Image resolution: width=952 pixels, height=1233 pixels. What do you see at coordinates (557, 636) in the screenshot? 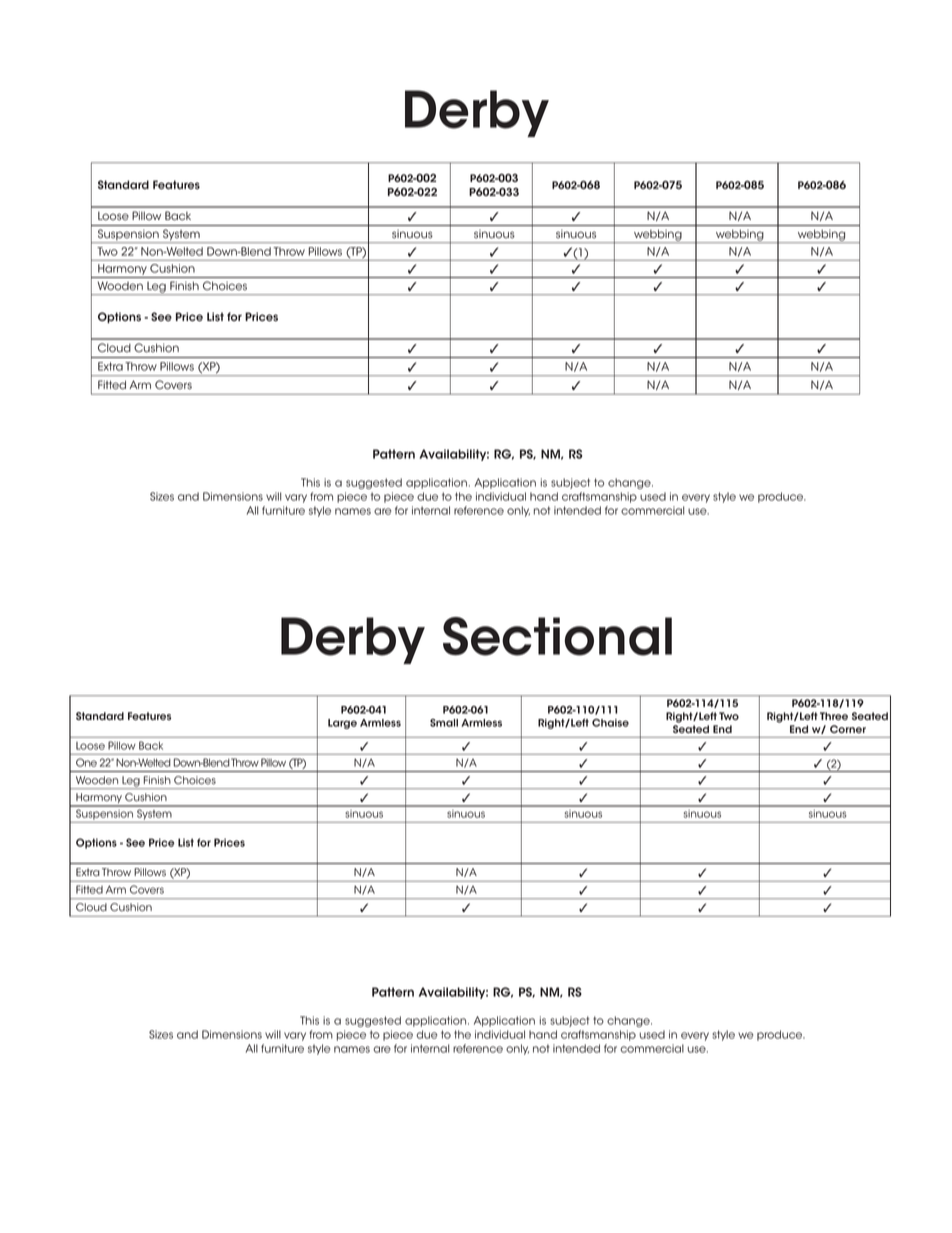
I see `Sectional` at bounding box center [557, 636].
